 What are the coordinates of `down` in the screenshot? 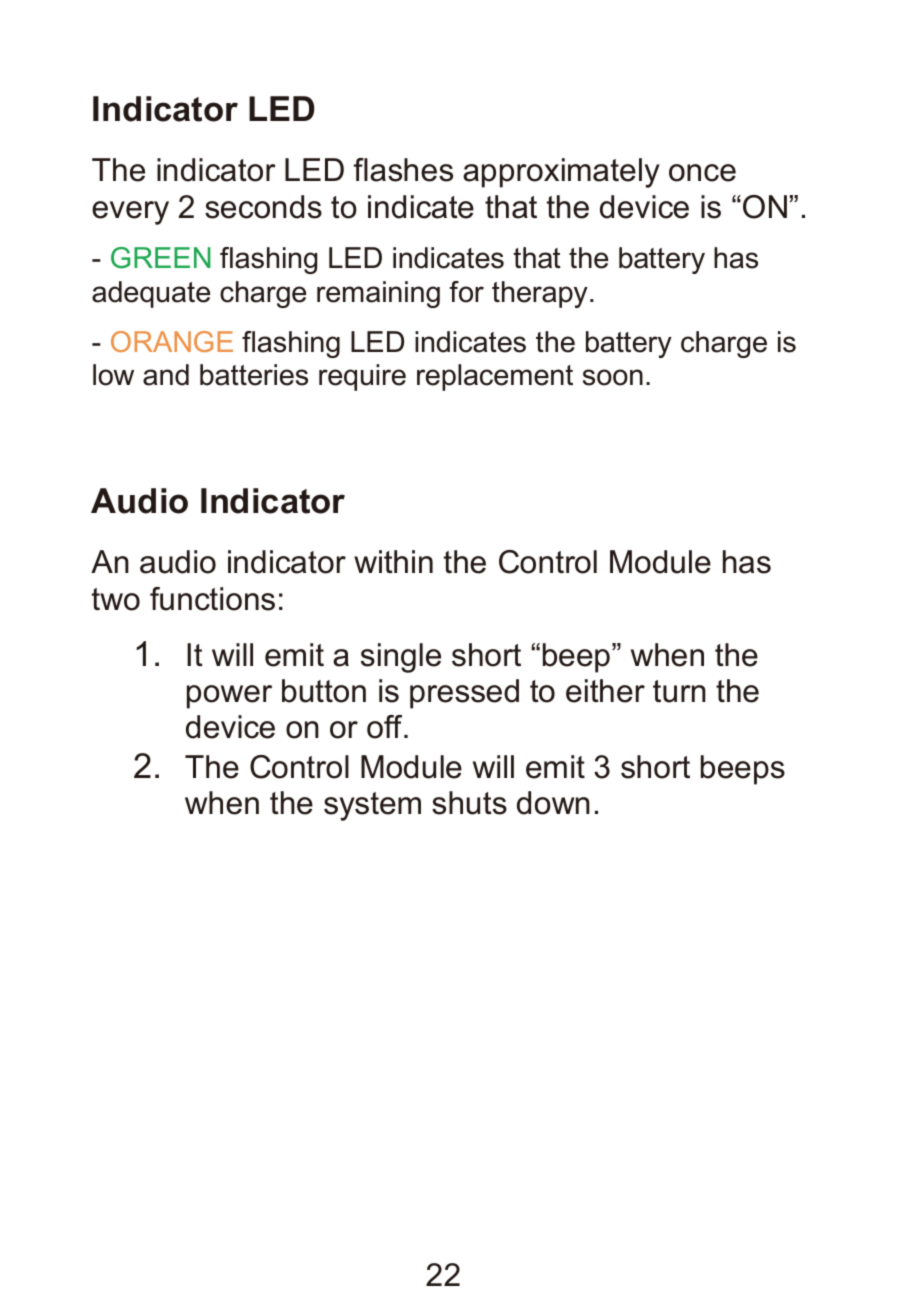 It's located at (553, 803).
